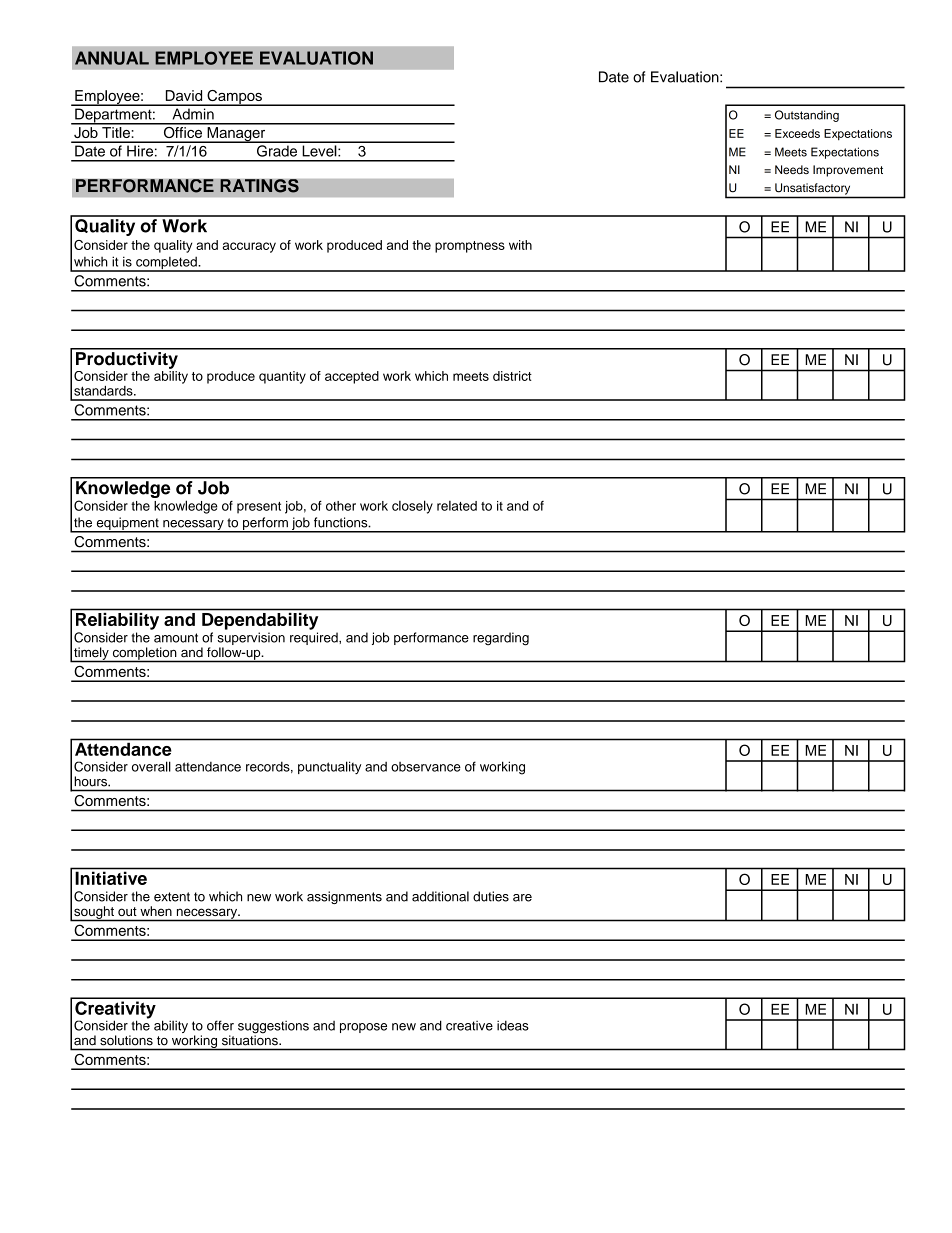 This screenshot has height=1233, width=952. Describe the element at coordinates (457, 506) in the screenshot. I see `related` at that location.
